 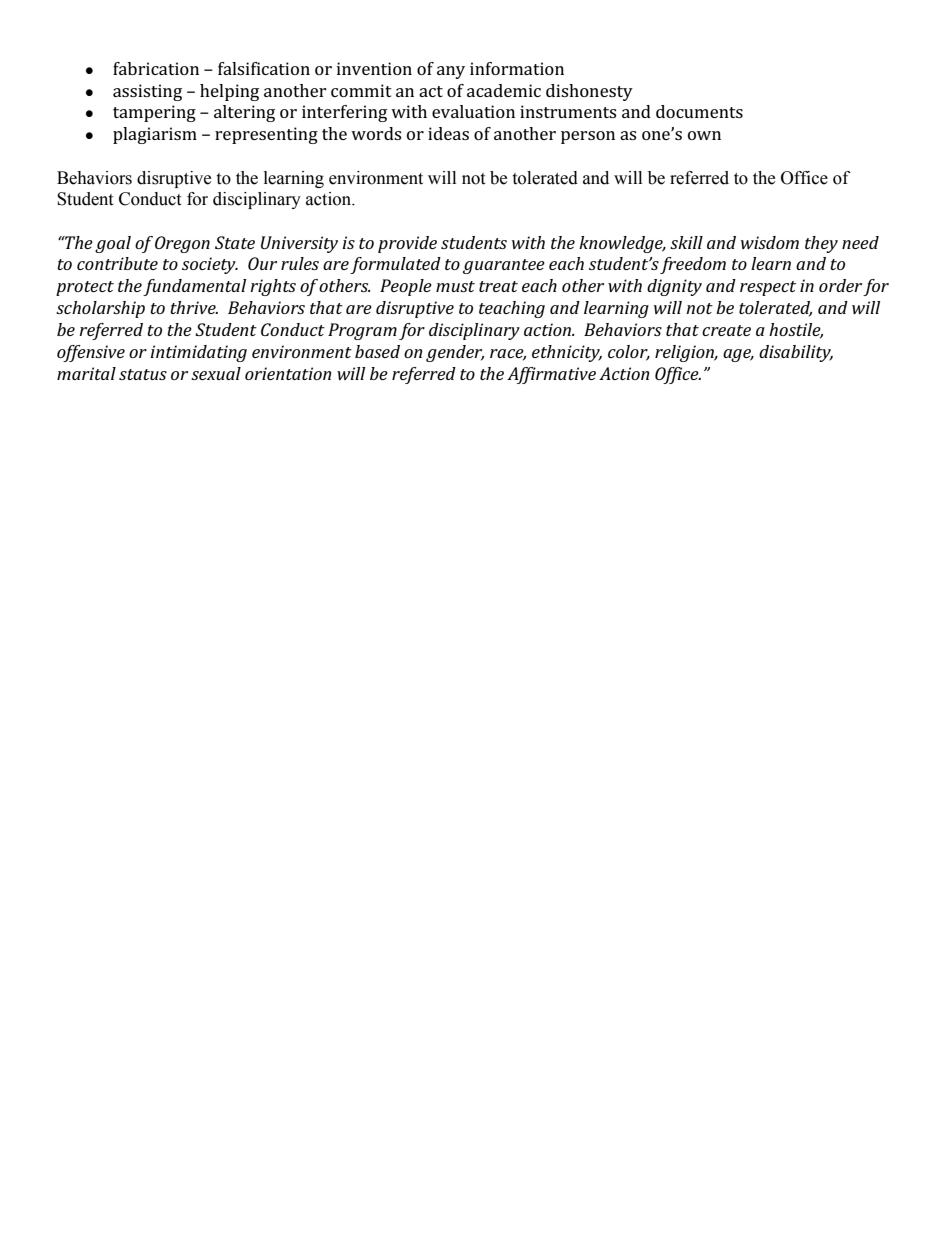 What do you see at coordinates (455, 353) in the screenshot?
I see `gender` at bounding box center [455, 353].
